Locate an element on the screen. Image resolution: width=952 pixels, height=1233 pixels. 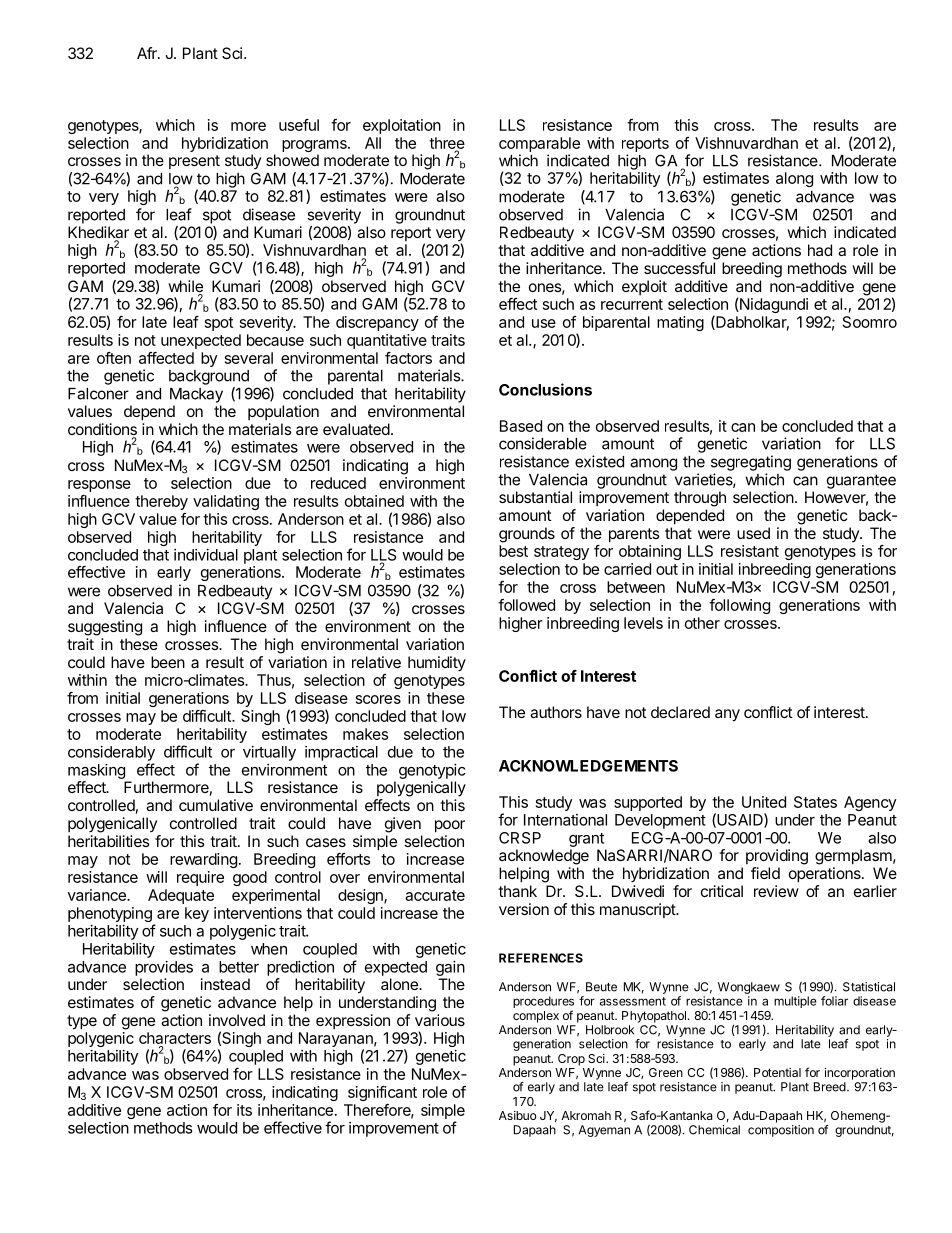
Crop is located at coordinates (571, 1060).
